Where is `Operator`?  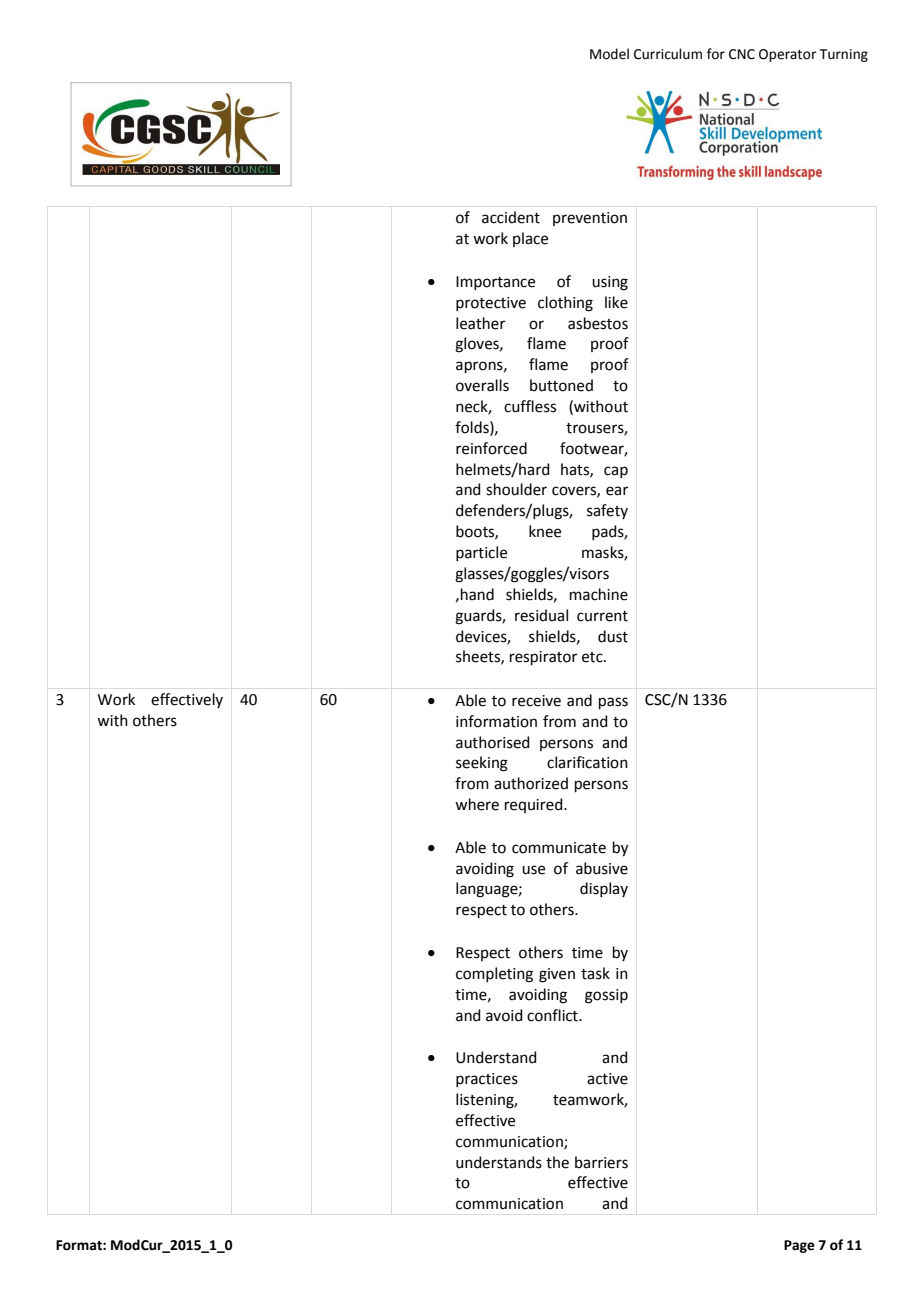 Operator is located at coordinates (788, 55).
